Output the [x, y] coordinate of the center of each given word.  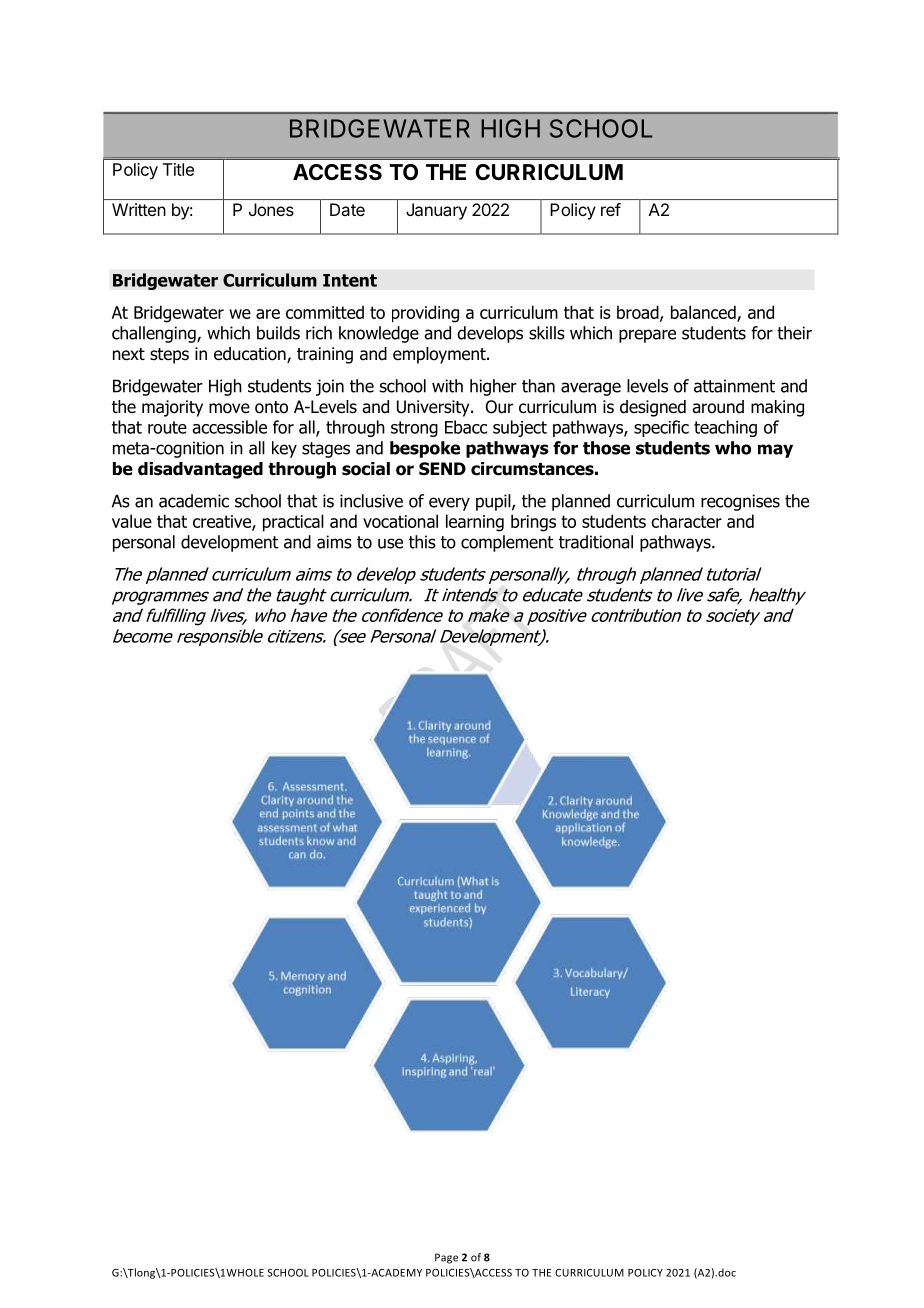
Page [446, 1258]
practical [293, 523]
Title [178, 169]
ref [611, 209]
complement [507, 543]
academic [194, 501]
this [422, 542]
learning [475, 523]
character [686, 521]
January [436, 211]
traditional [596, 542]
